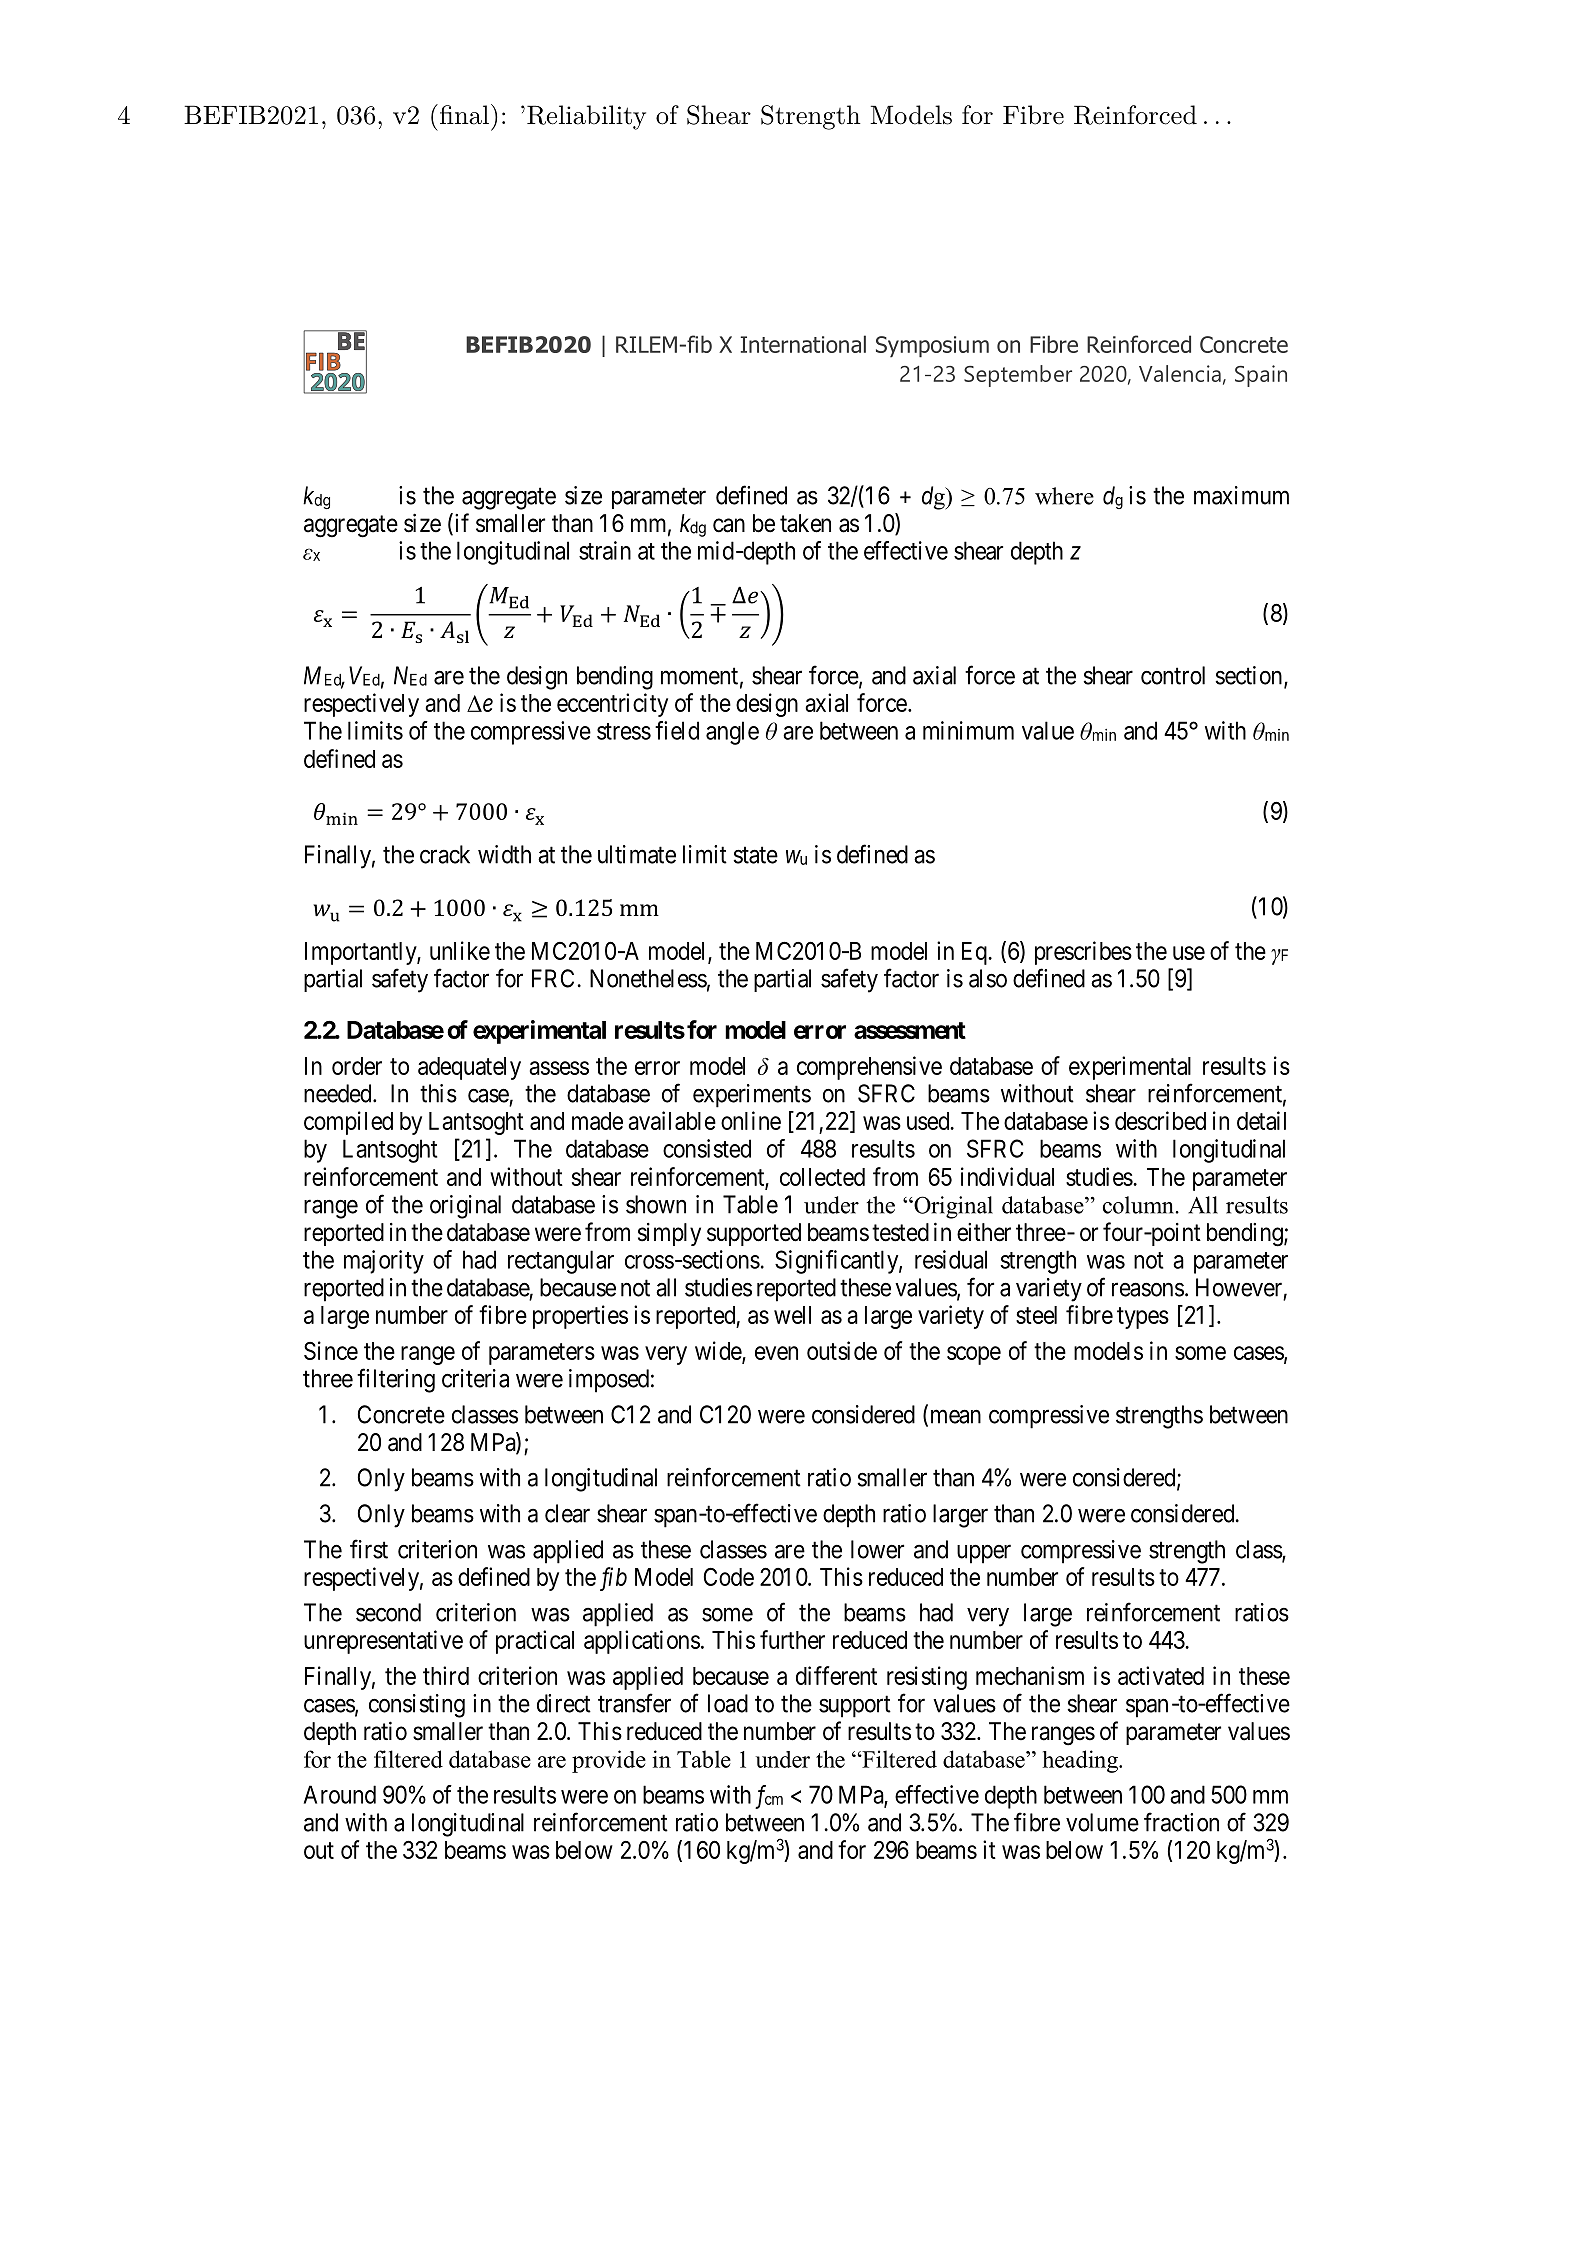 Image resolution: width=1592 pixels, height=2252 pixels. What do you see at coordinates (586, 117) in the document?
I see `Reliability` at bounding box center [586, 117].
